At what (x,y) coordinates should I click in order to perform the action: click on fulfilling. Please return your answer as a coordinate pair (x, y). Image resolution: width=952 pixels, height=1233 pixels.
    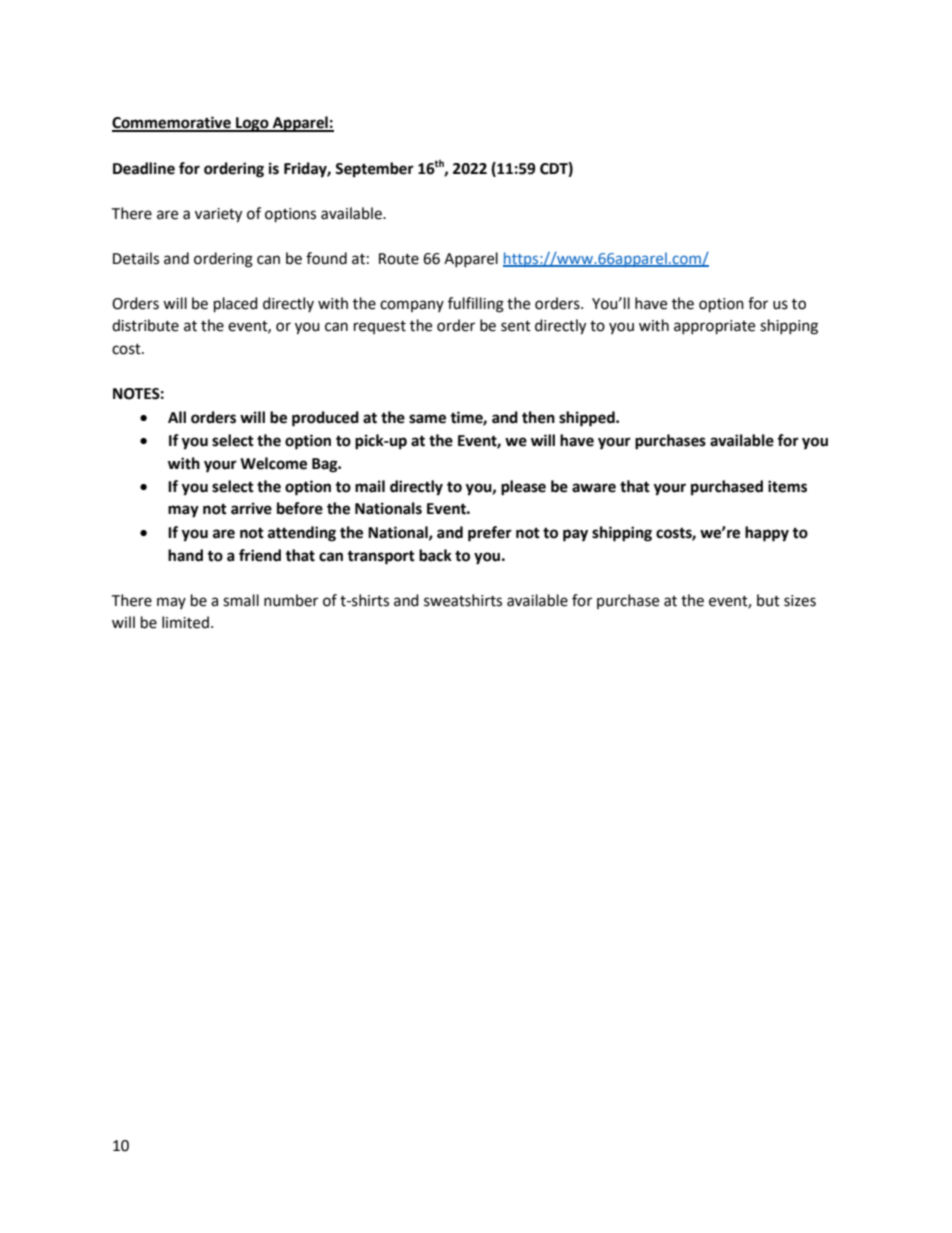
    Looking at the image, I should click on (476, 305).
